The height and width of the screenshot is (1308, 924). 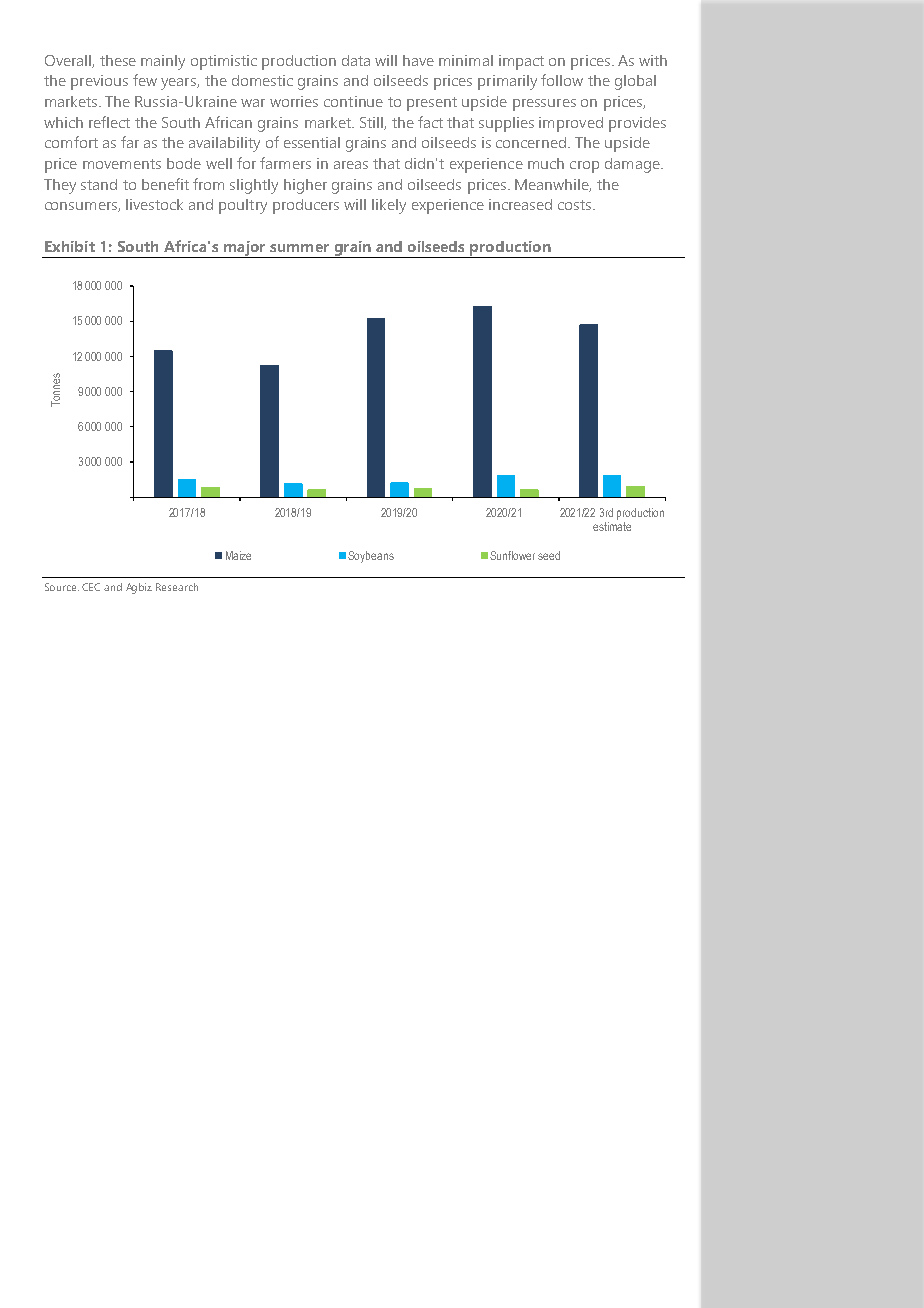 I want to click on few, so click(x=145, y=80).
